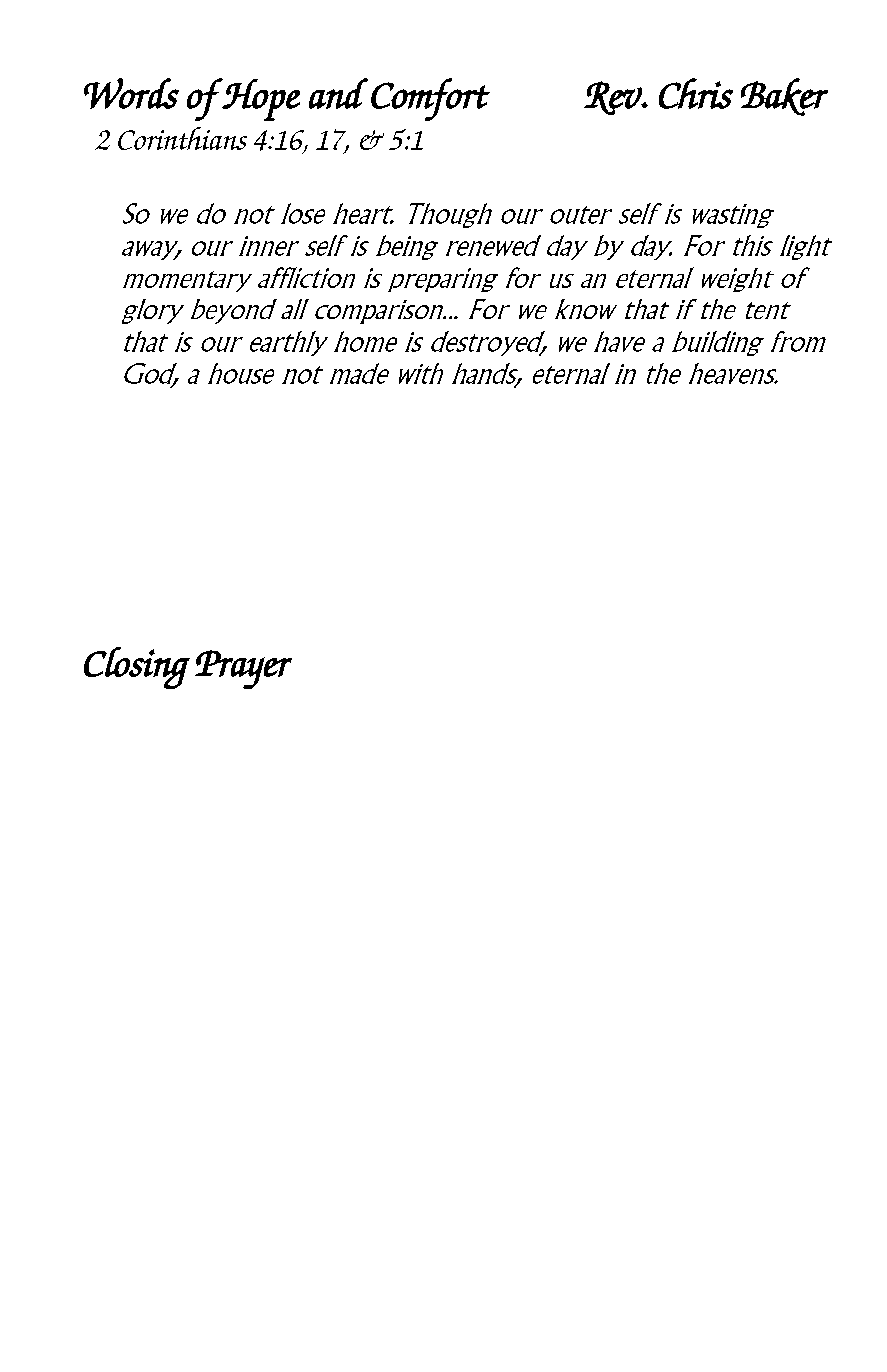 The width and height of the image is (887, 1372). I want to click on Hope, so click(260, 99).
